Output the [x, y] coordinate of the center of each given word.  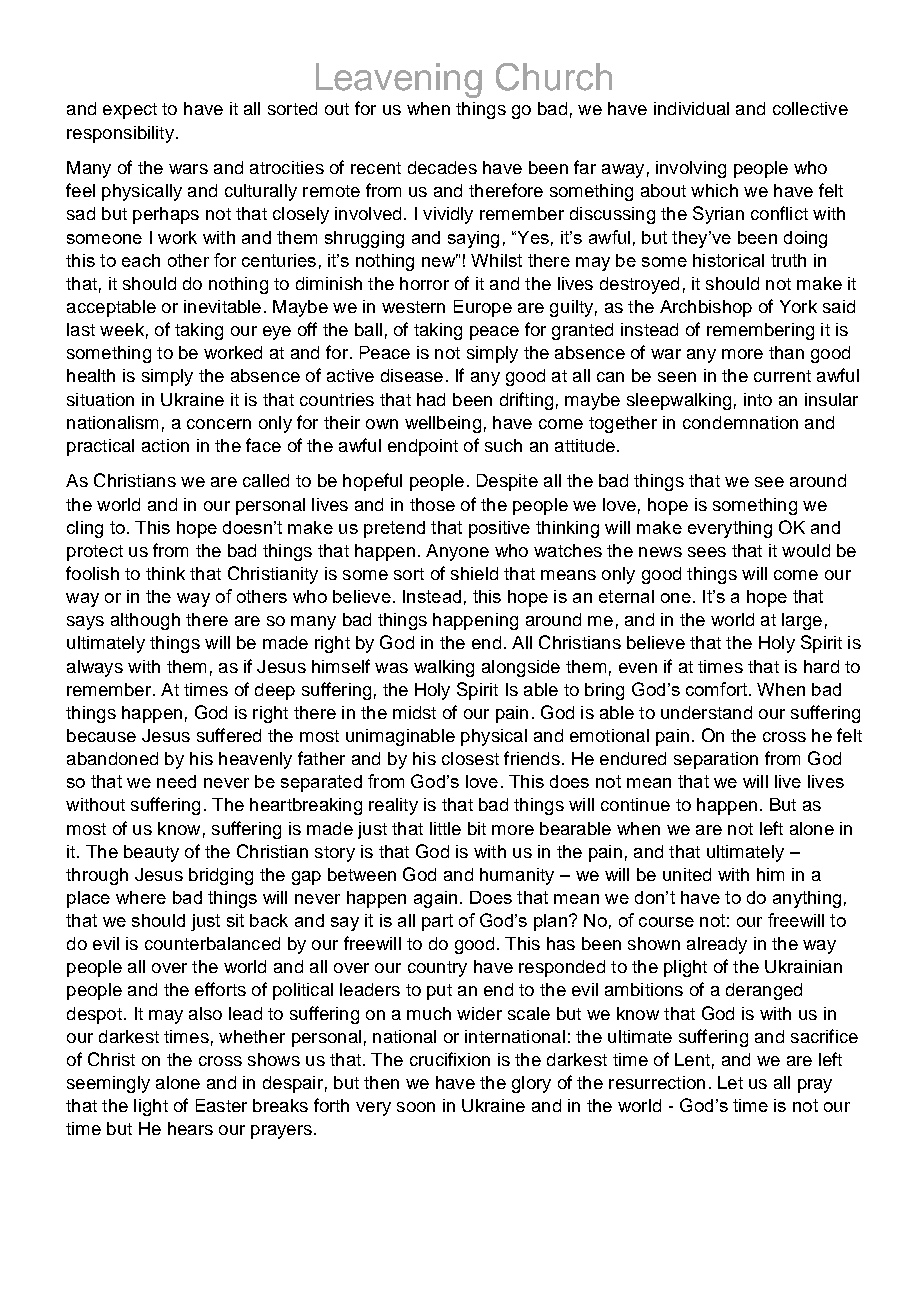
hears [190, 1128]
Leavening [399, 80]
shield [474, 573]
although [145, 621]
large [802, 621]
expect [130, 111]
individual [691, 108]
